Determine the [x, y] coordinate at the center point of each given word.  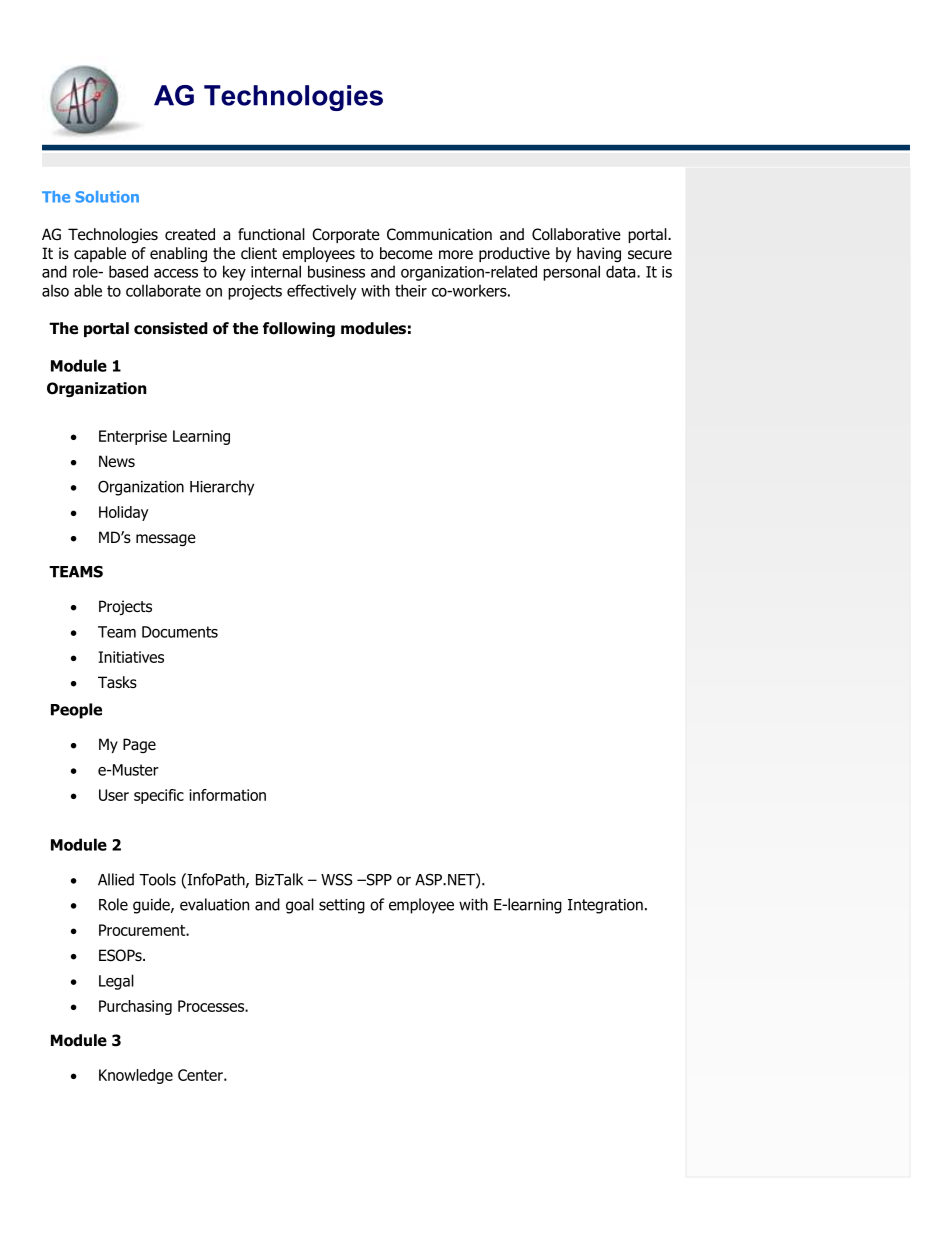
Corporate [346, 235]
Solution [107, 197]
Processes [212, 1006]
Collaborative [576, 234]
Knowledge [136, 1076]
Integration [605, 906]
